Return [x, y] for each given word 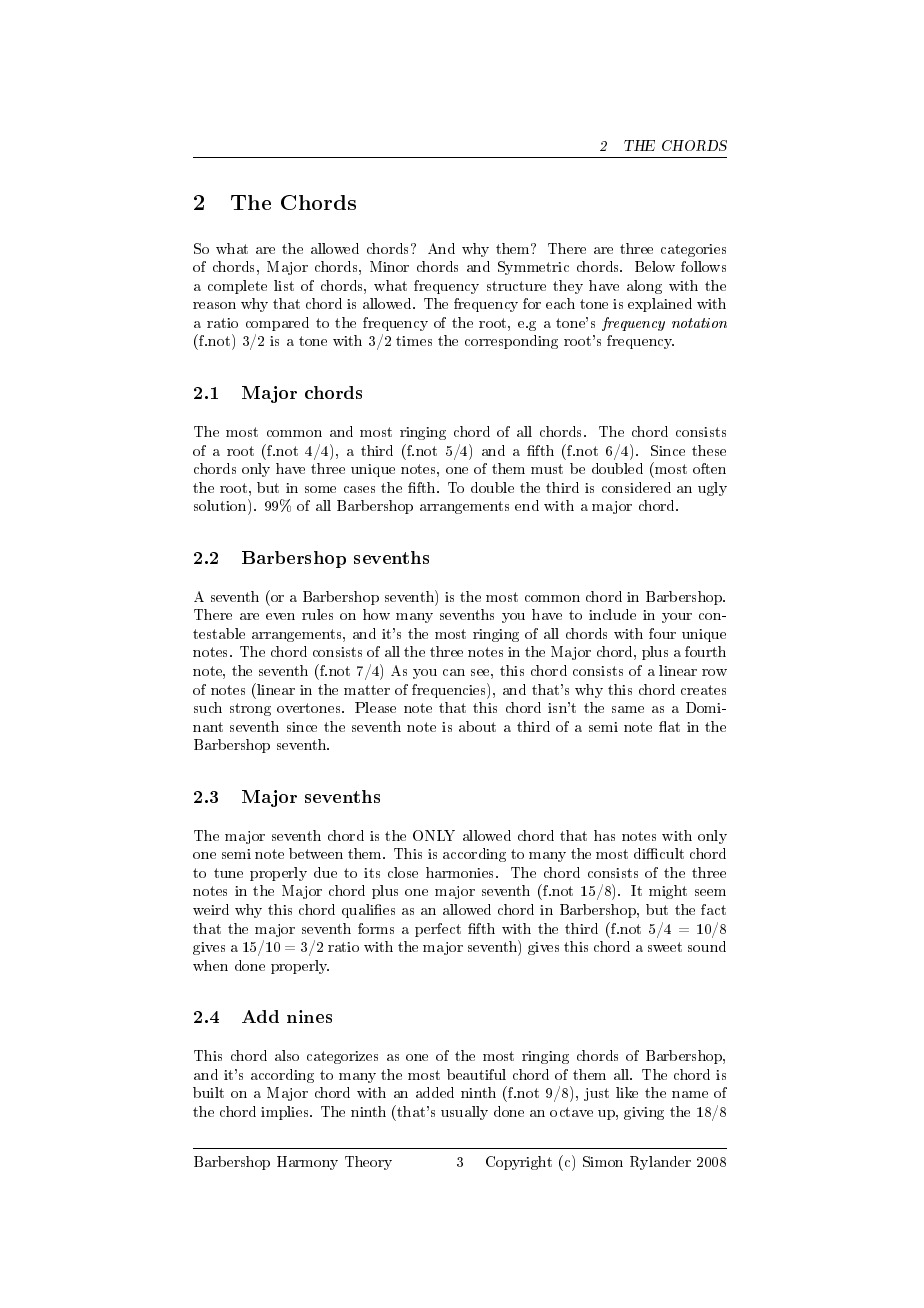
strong [250, 709]
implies [286, 1113]
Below [655, 266]
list [284, 285]
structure [516, 286]
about [477, 726]
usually [464, 1113]
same [628, 709]
